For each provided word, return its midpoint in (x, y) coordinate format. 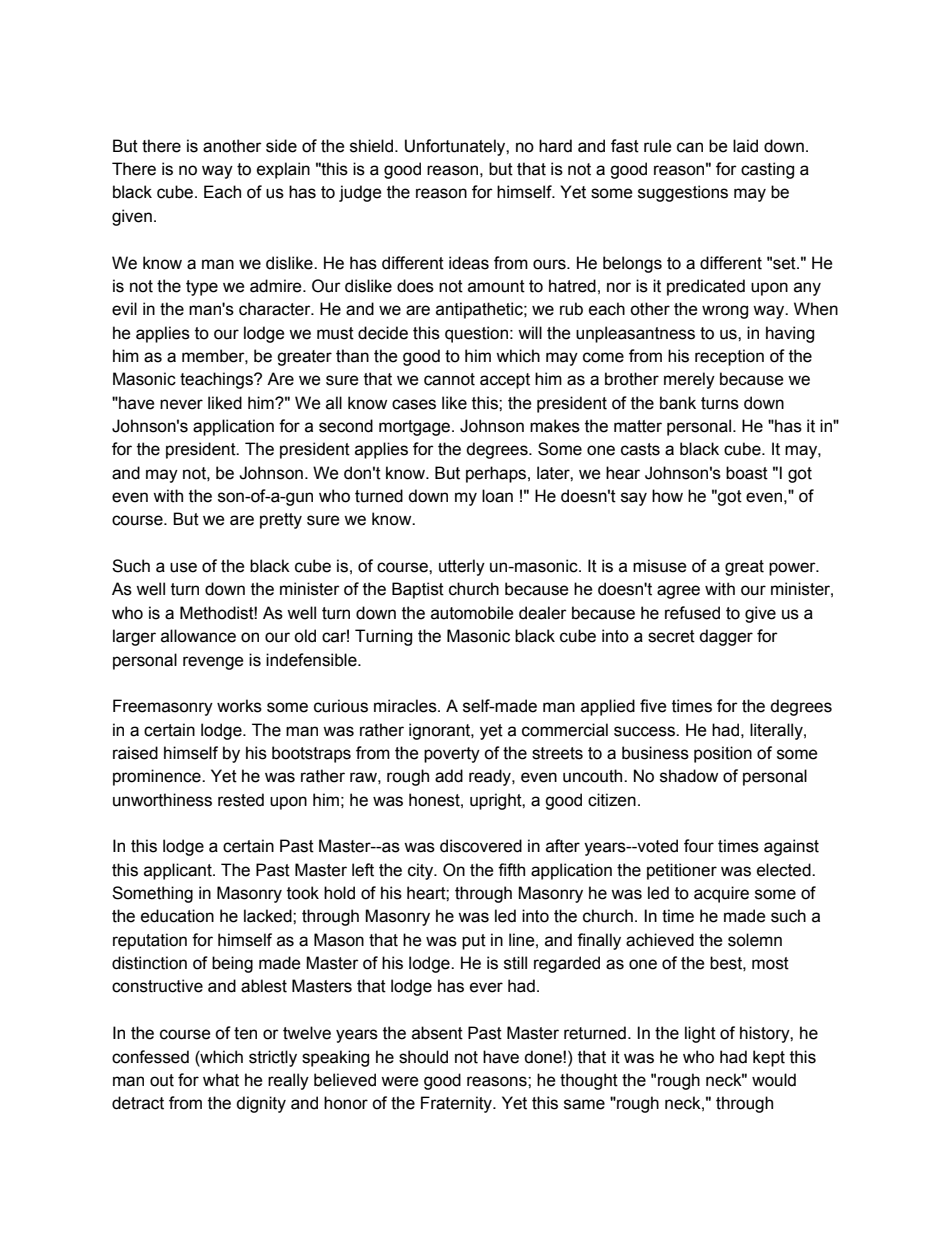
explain (283, 170)
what (221, 1080)
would (774, 1080)
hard (555, 146)
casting (767, 170)
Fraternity (457, 1104)
